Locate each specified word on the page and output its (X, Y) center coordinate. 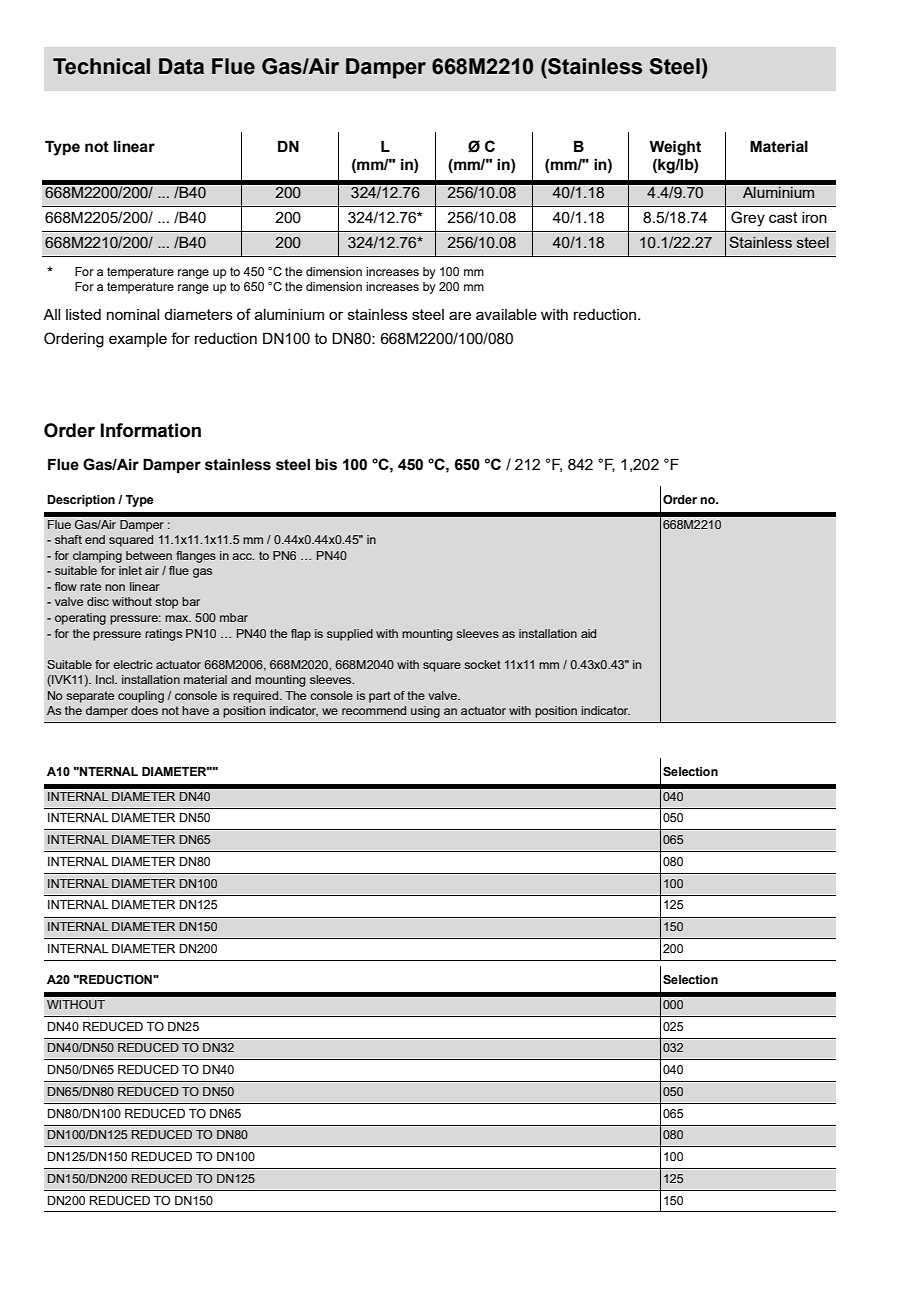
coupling (141, 697)
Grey (748, 219)
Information (150, 430)
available (506, 314)
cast (783, 217)
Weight (675, 148)
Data (181, 66)
